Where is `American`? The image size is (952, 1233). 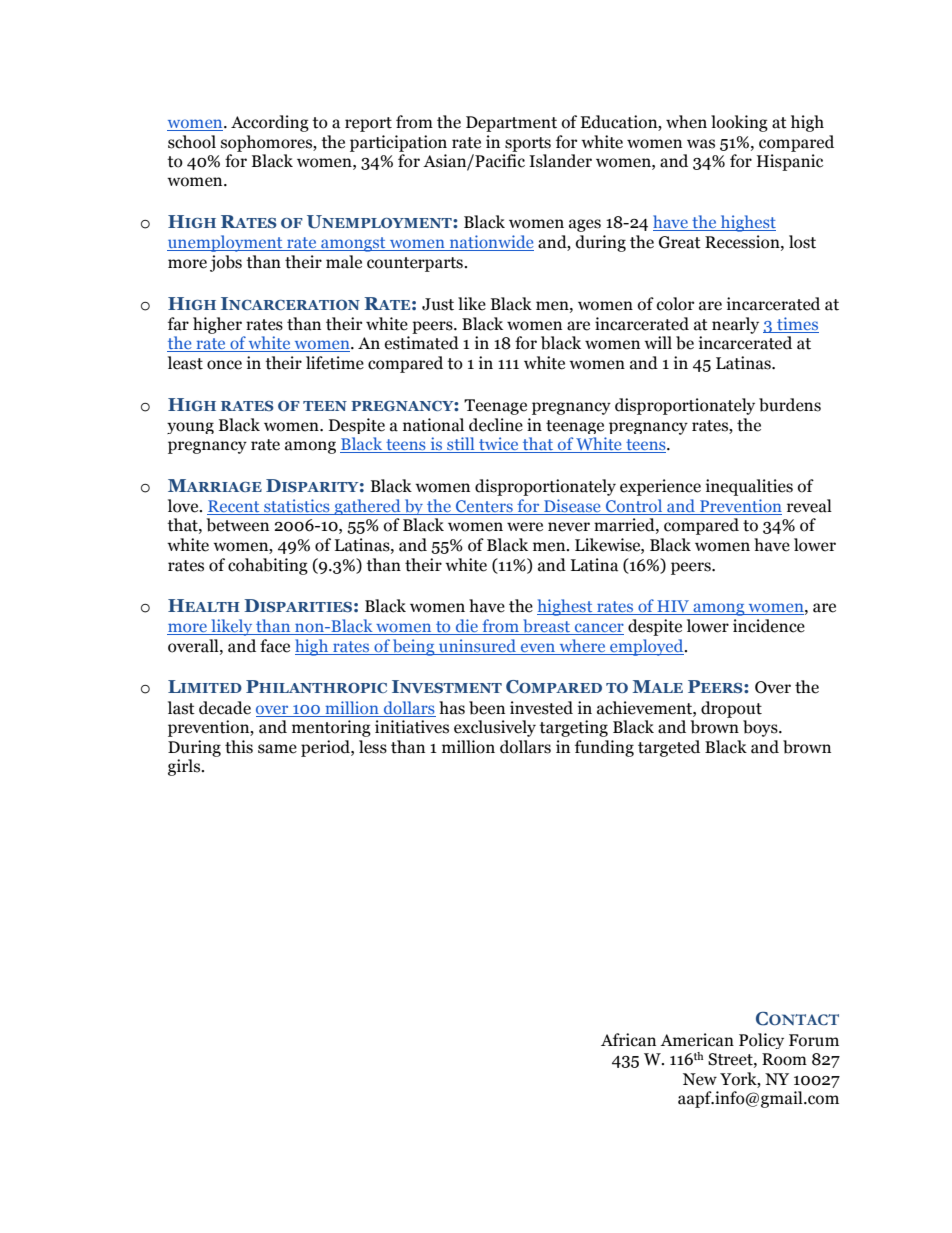
American is located at coordinates (697, 1040).
